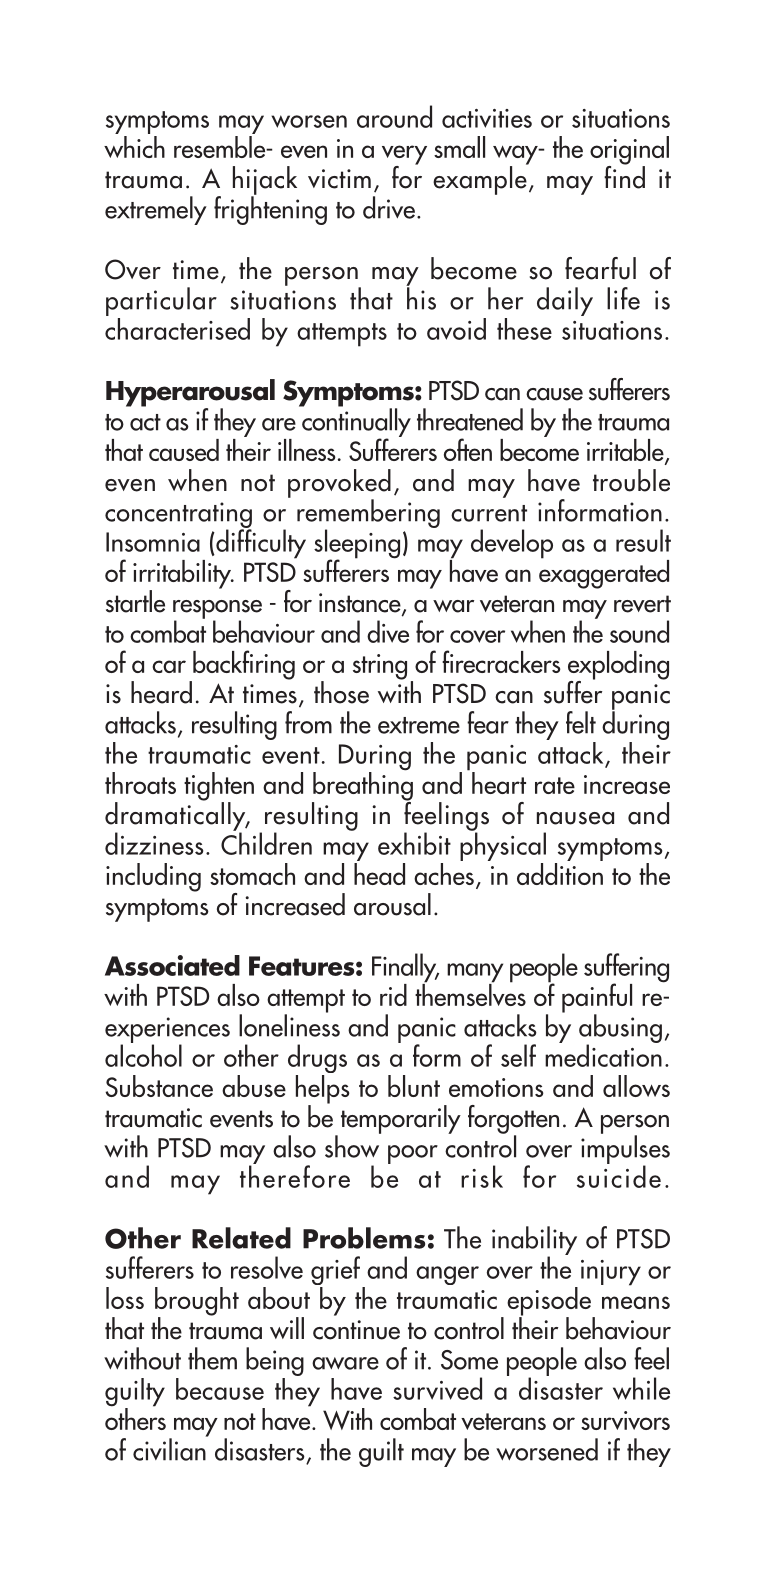 This page has width=780, height=1574. Describe the element at coordinates (404, 156) in the page. I see `very` at that location.
